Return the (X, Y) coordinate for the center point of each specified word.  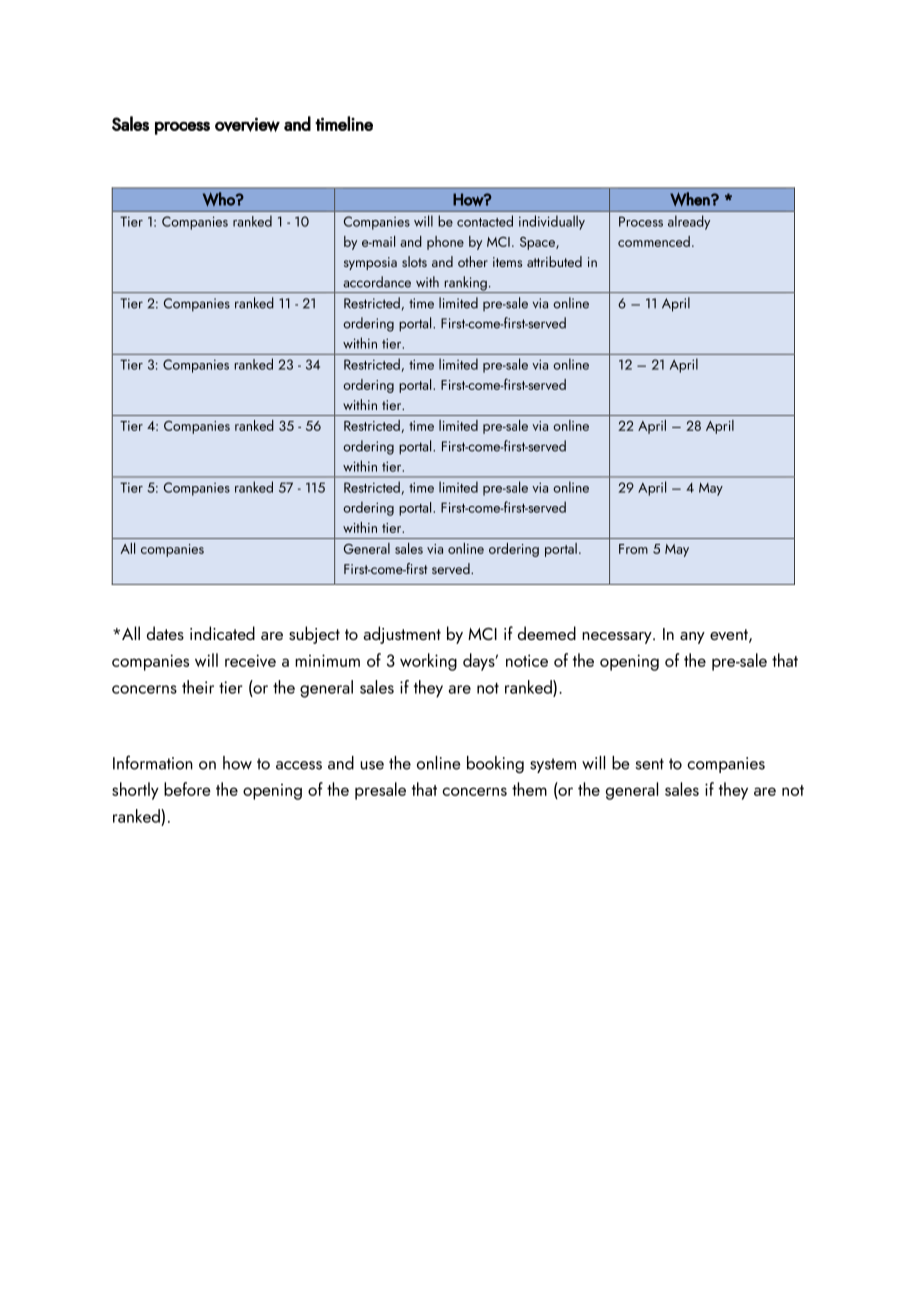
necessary (618, 638)
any (692, 638)
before (187, 789)
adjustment (402, 635)
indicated (222, 633)
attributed (554, 261)
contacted (485, 221)
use (372, 765)
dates (165, 633)
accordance (377, 282)
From (633, 549)
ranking (465, 284)
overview (247, 124)
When (691, 199)
